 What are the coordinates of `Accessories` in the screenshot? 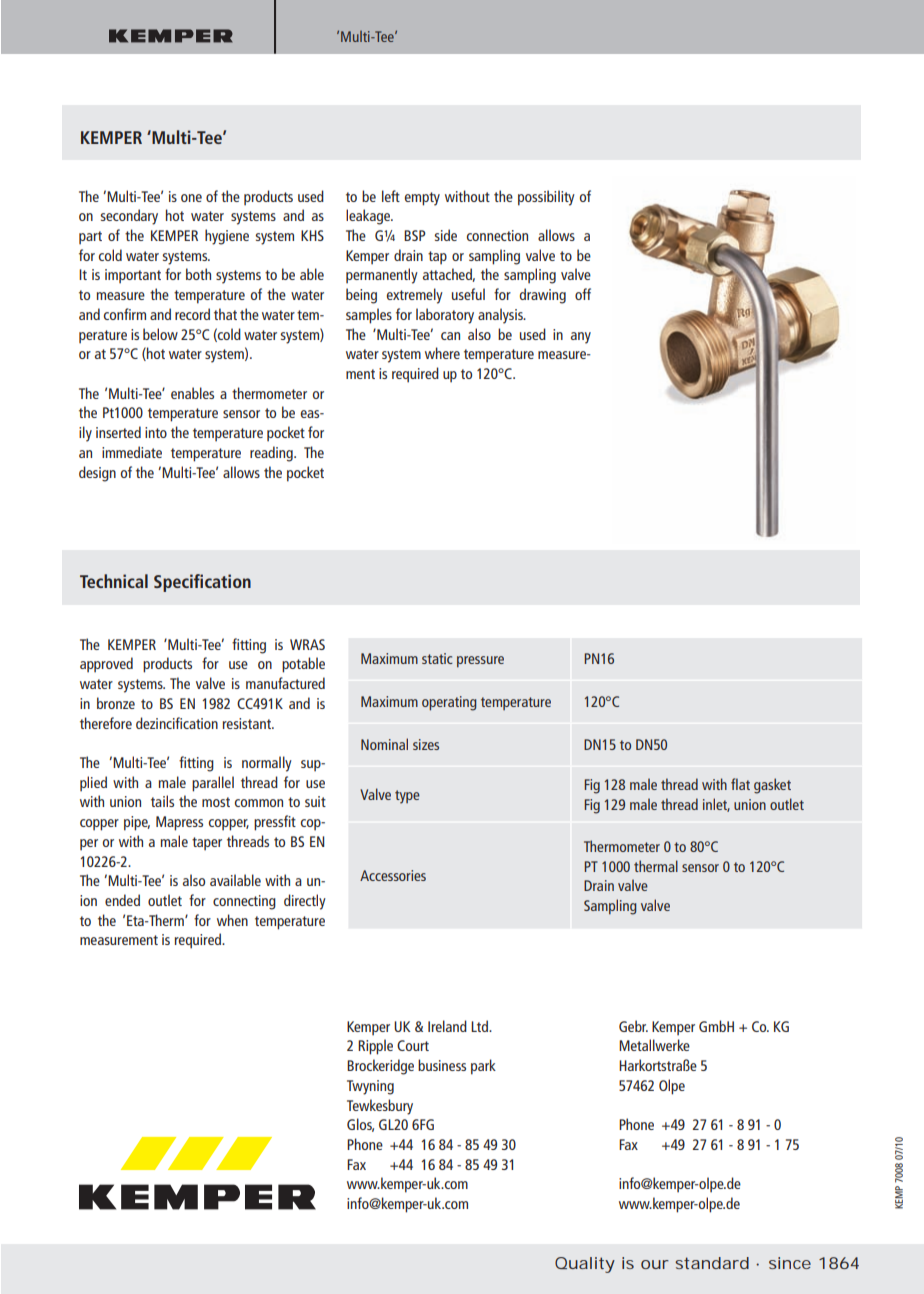 It's located at (393, 875).
